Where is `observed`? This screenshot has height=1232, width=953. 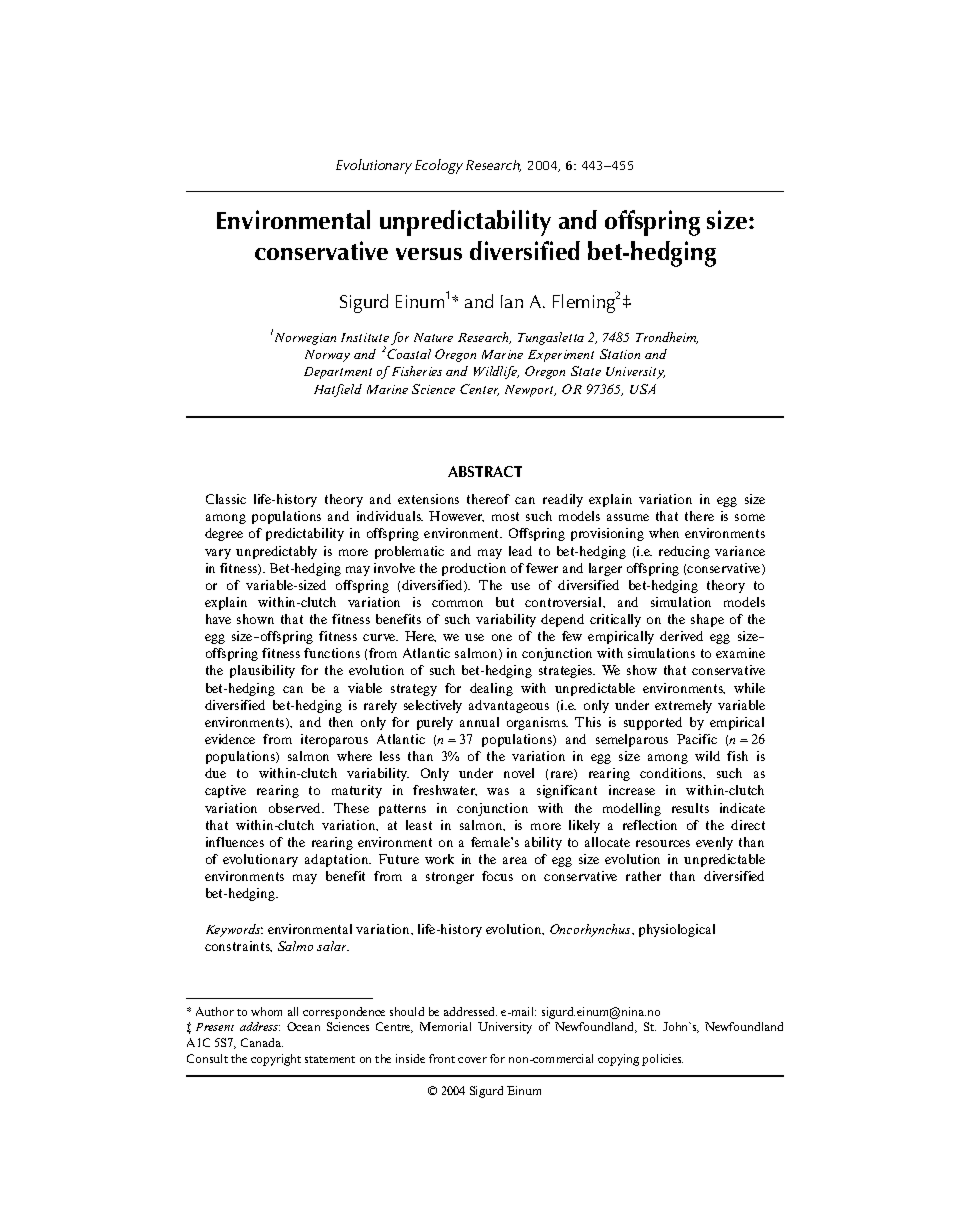 observed is located at coordinates (296, 808).
